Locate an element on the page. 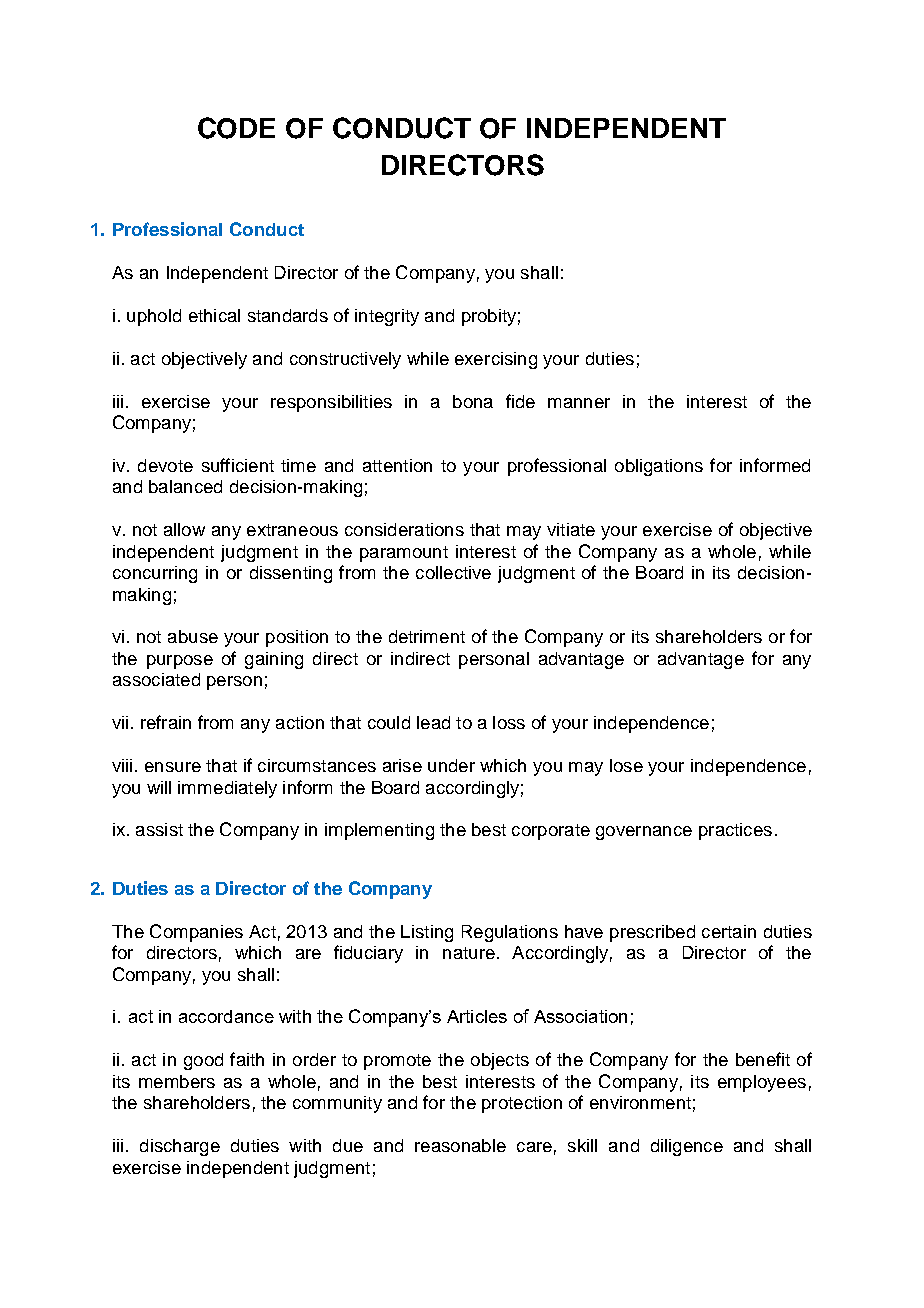  integrity is located at coordinates (387, 317).
